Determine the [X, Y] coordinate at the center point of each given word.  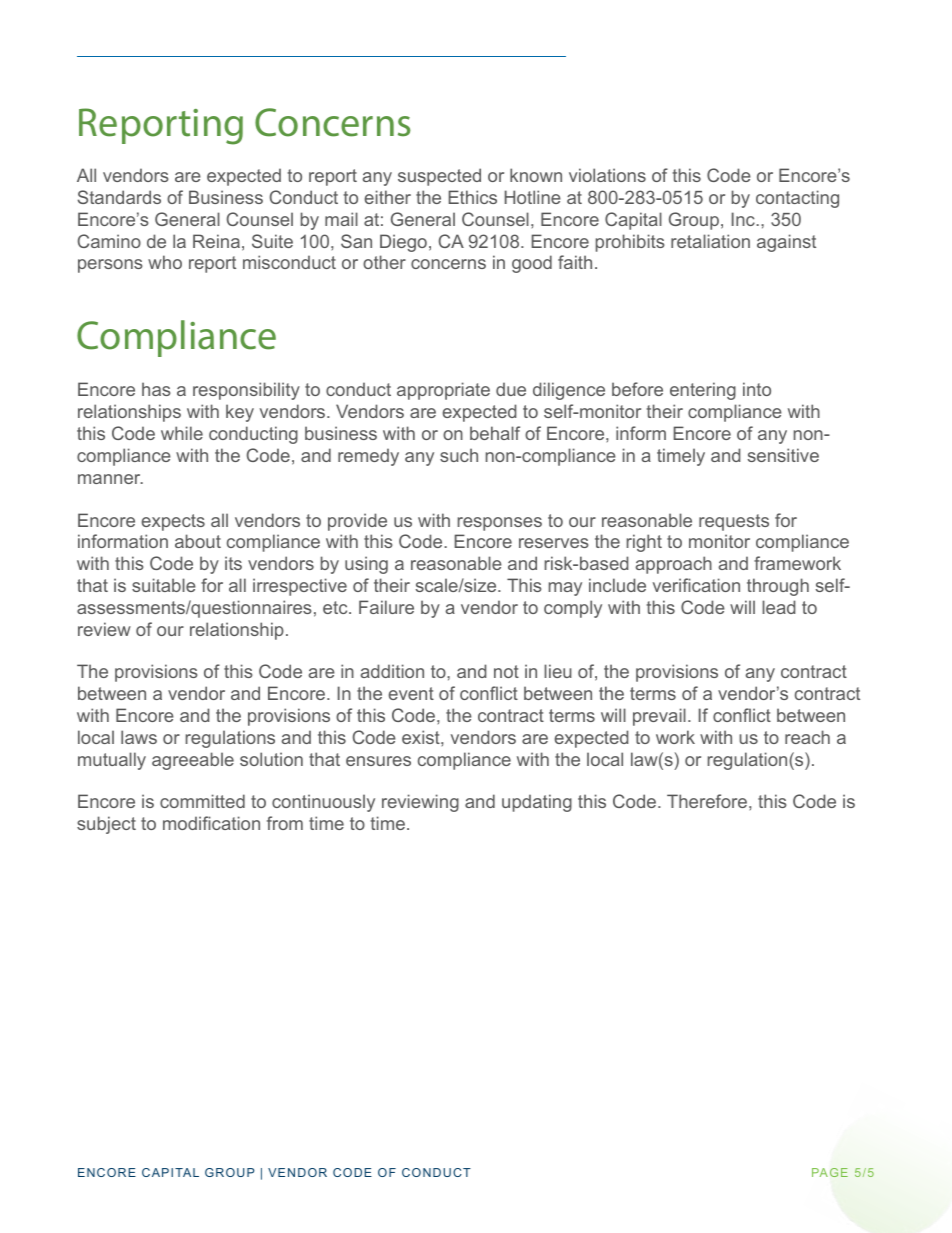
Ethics [473, 197]
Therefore [708, 801]
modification [211, 823]
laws [139, 737]
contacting [797, 199]
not [506, 671]
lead [778, 607]
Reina [216, 241]
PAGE [830, 1172]
